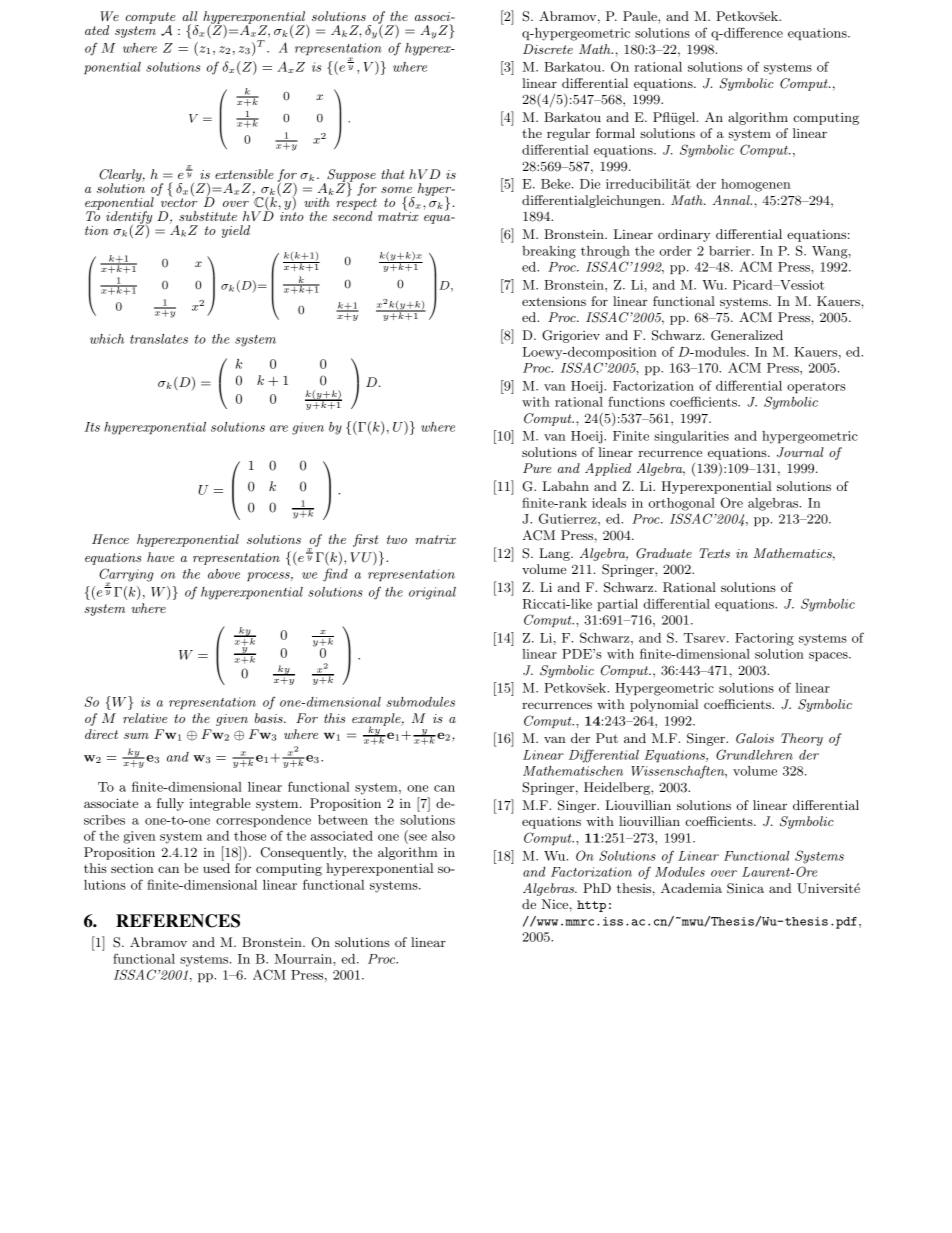 The image size is (952, 1233). I want to click on formal, so click(615, 133).
